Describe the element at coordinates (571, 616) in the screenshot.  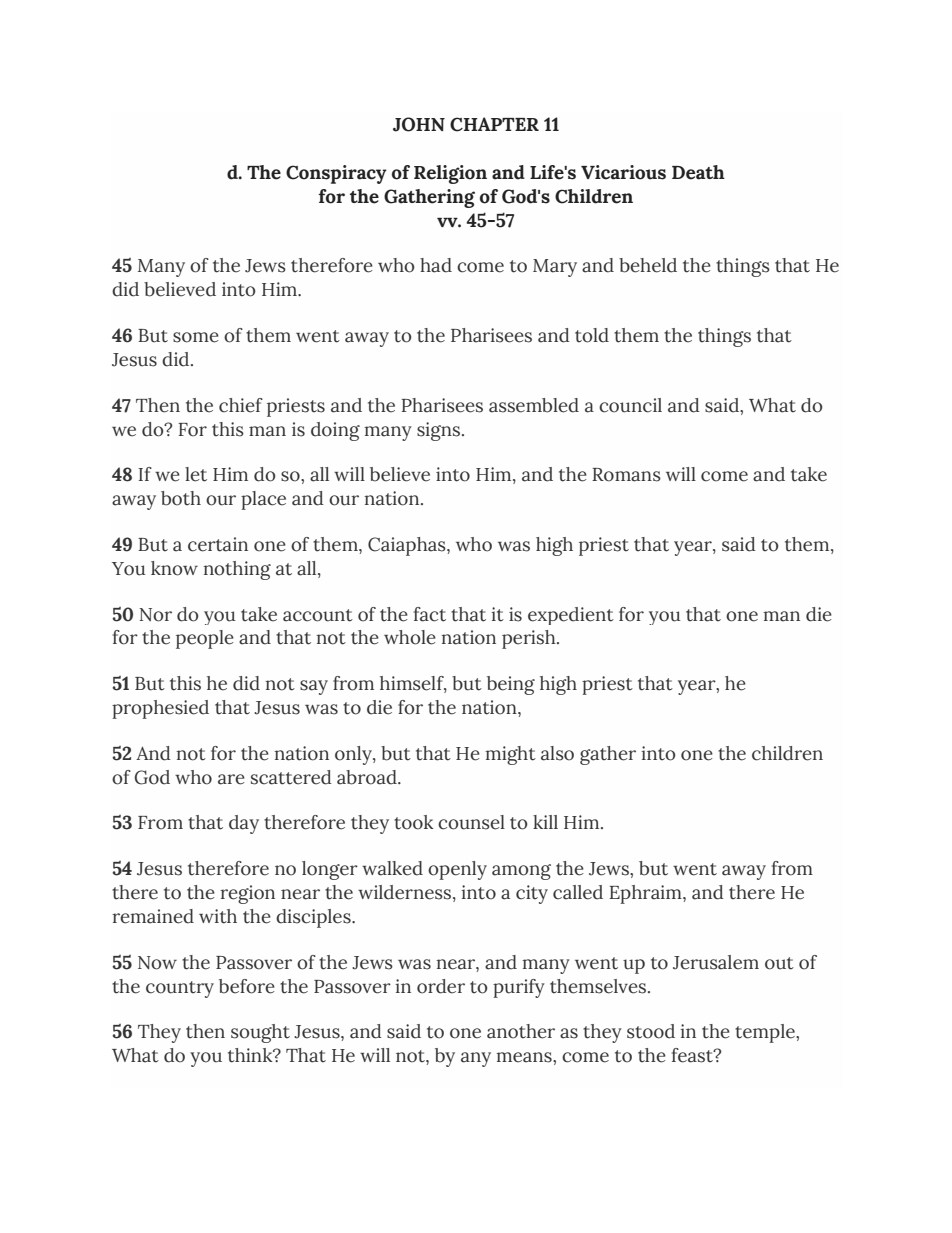
I see `expedient` at that location.
